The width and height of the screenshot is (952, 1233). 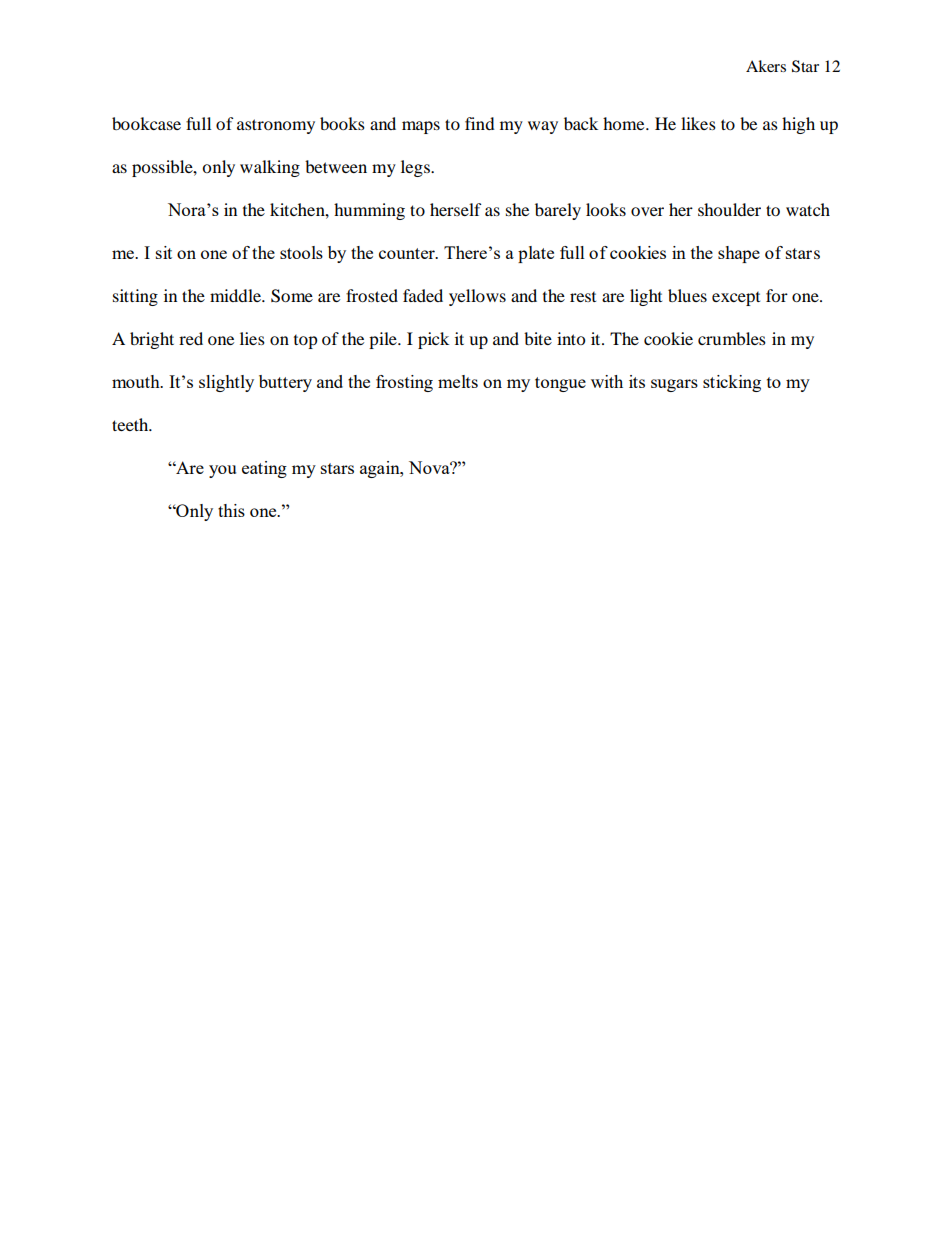 What do you see at coordinates (270, 168) in the screenshot?
I see `walking` at bounding box center [270, 168].
